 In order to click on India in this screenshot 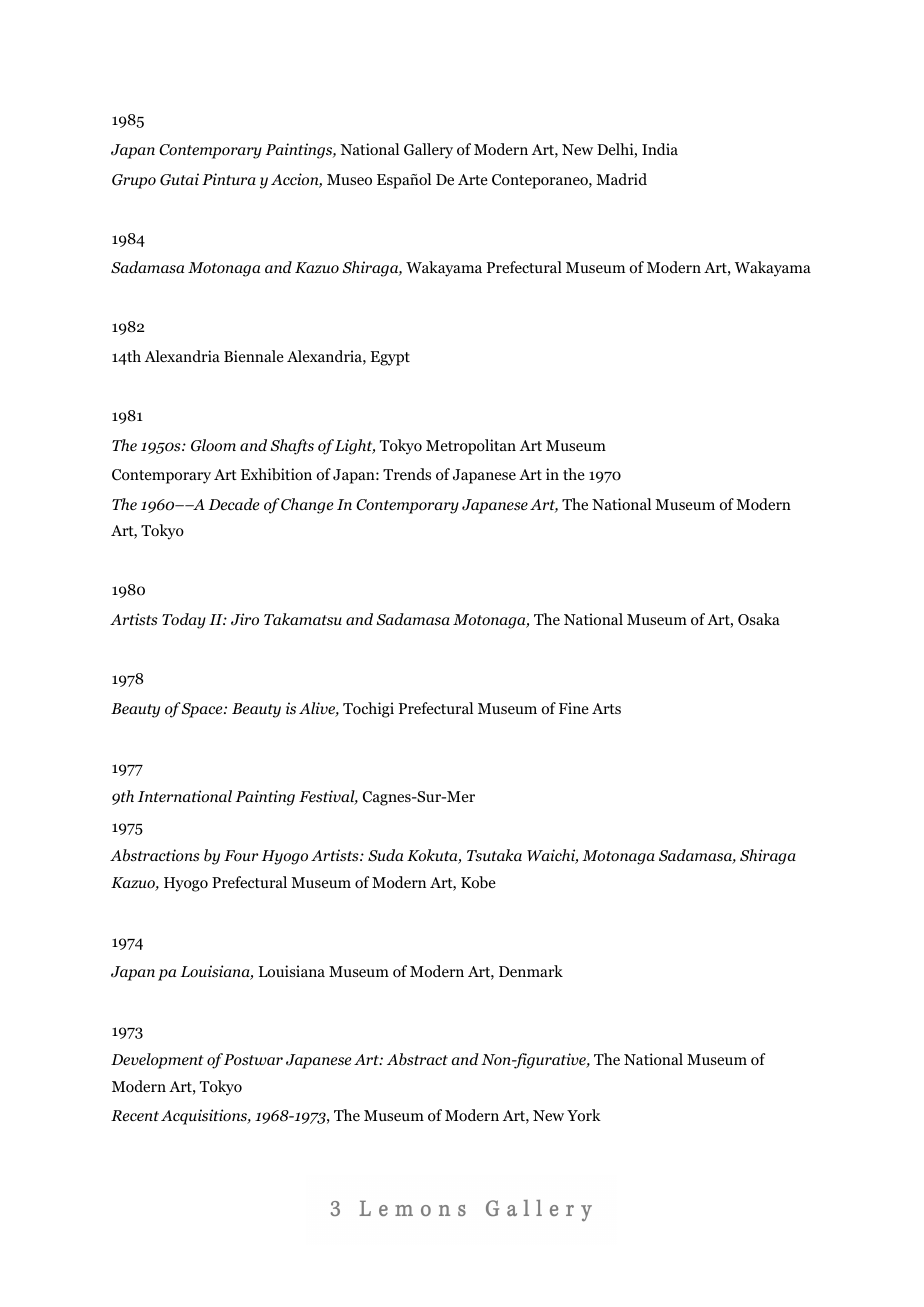, I will do `click(660, 149)`.
